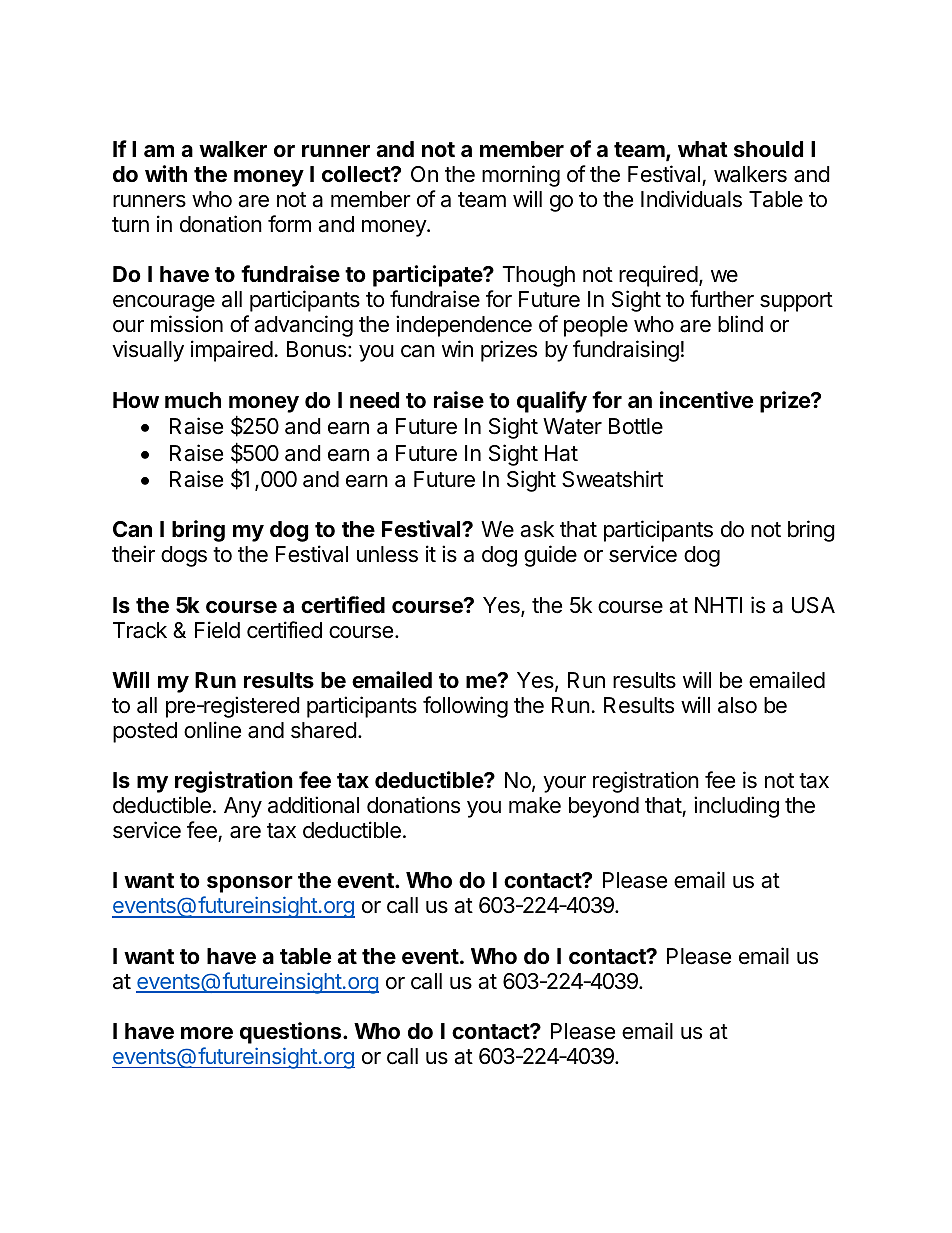  I want to click on with, so click(166, 173).
